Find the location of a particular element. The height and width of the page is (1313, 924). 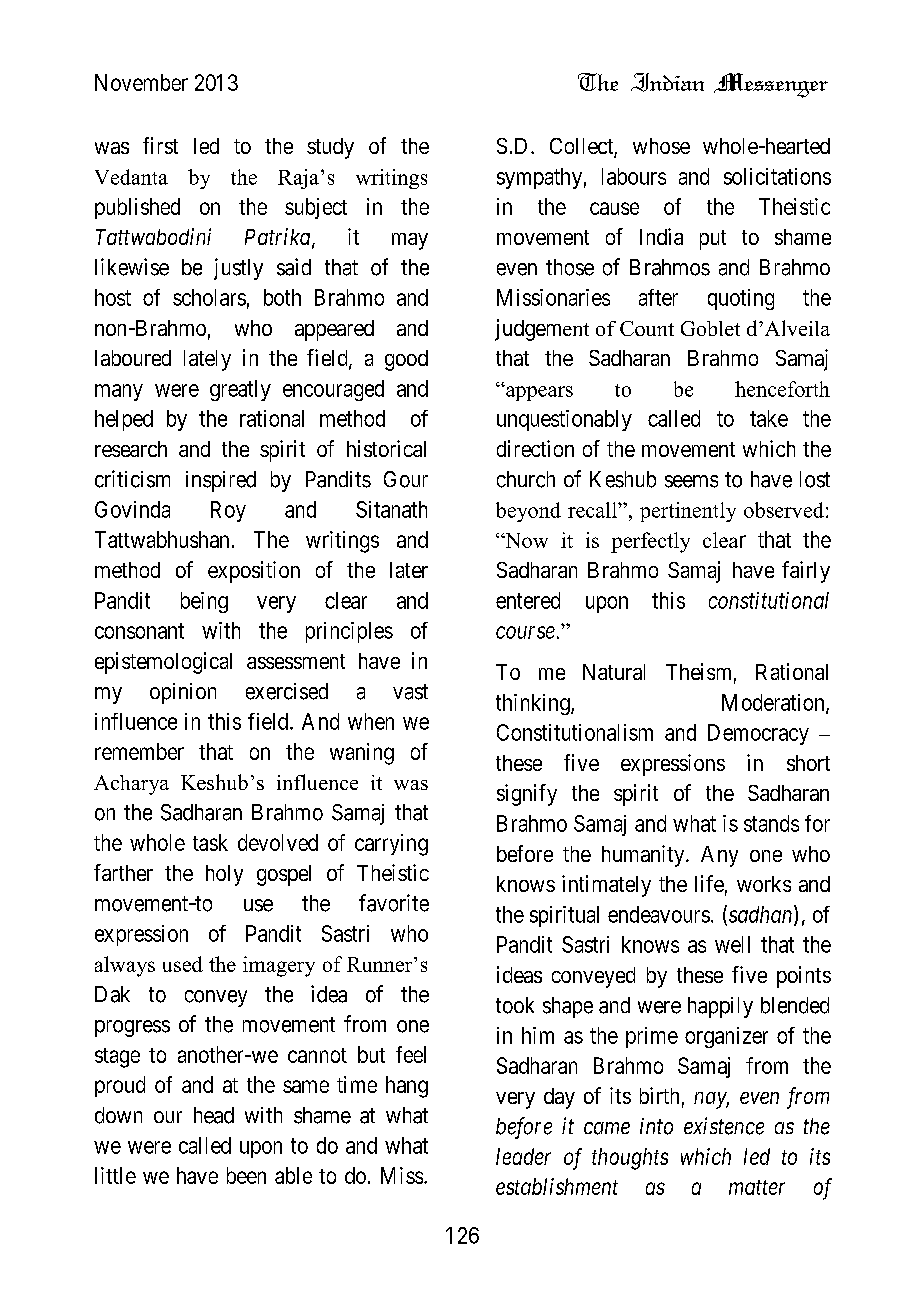

Messenger is located at coordinates (771, 85).
